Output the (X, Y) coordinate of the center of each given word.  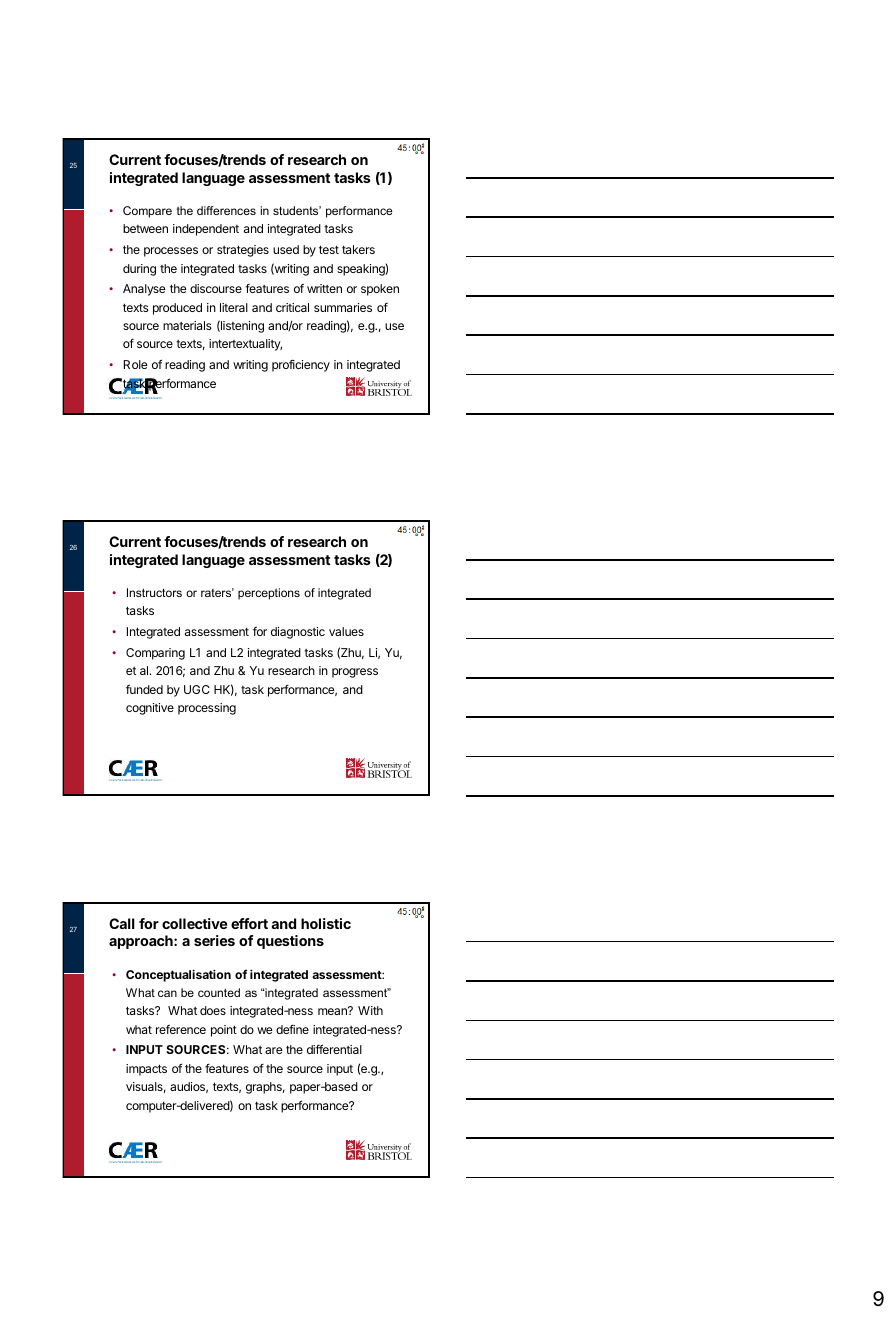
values (346, 631)
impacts (146, 1070)
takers (358, 249)
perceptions (269, 594)
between (145, 228)
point (224, 1031)
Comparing (155, 654)
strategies (243, 251)
